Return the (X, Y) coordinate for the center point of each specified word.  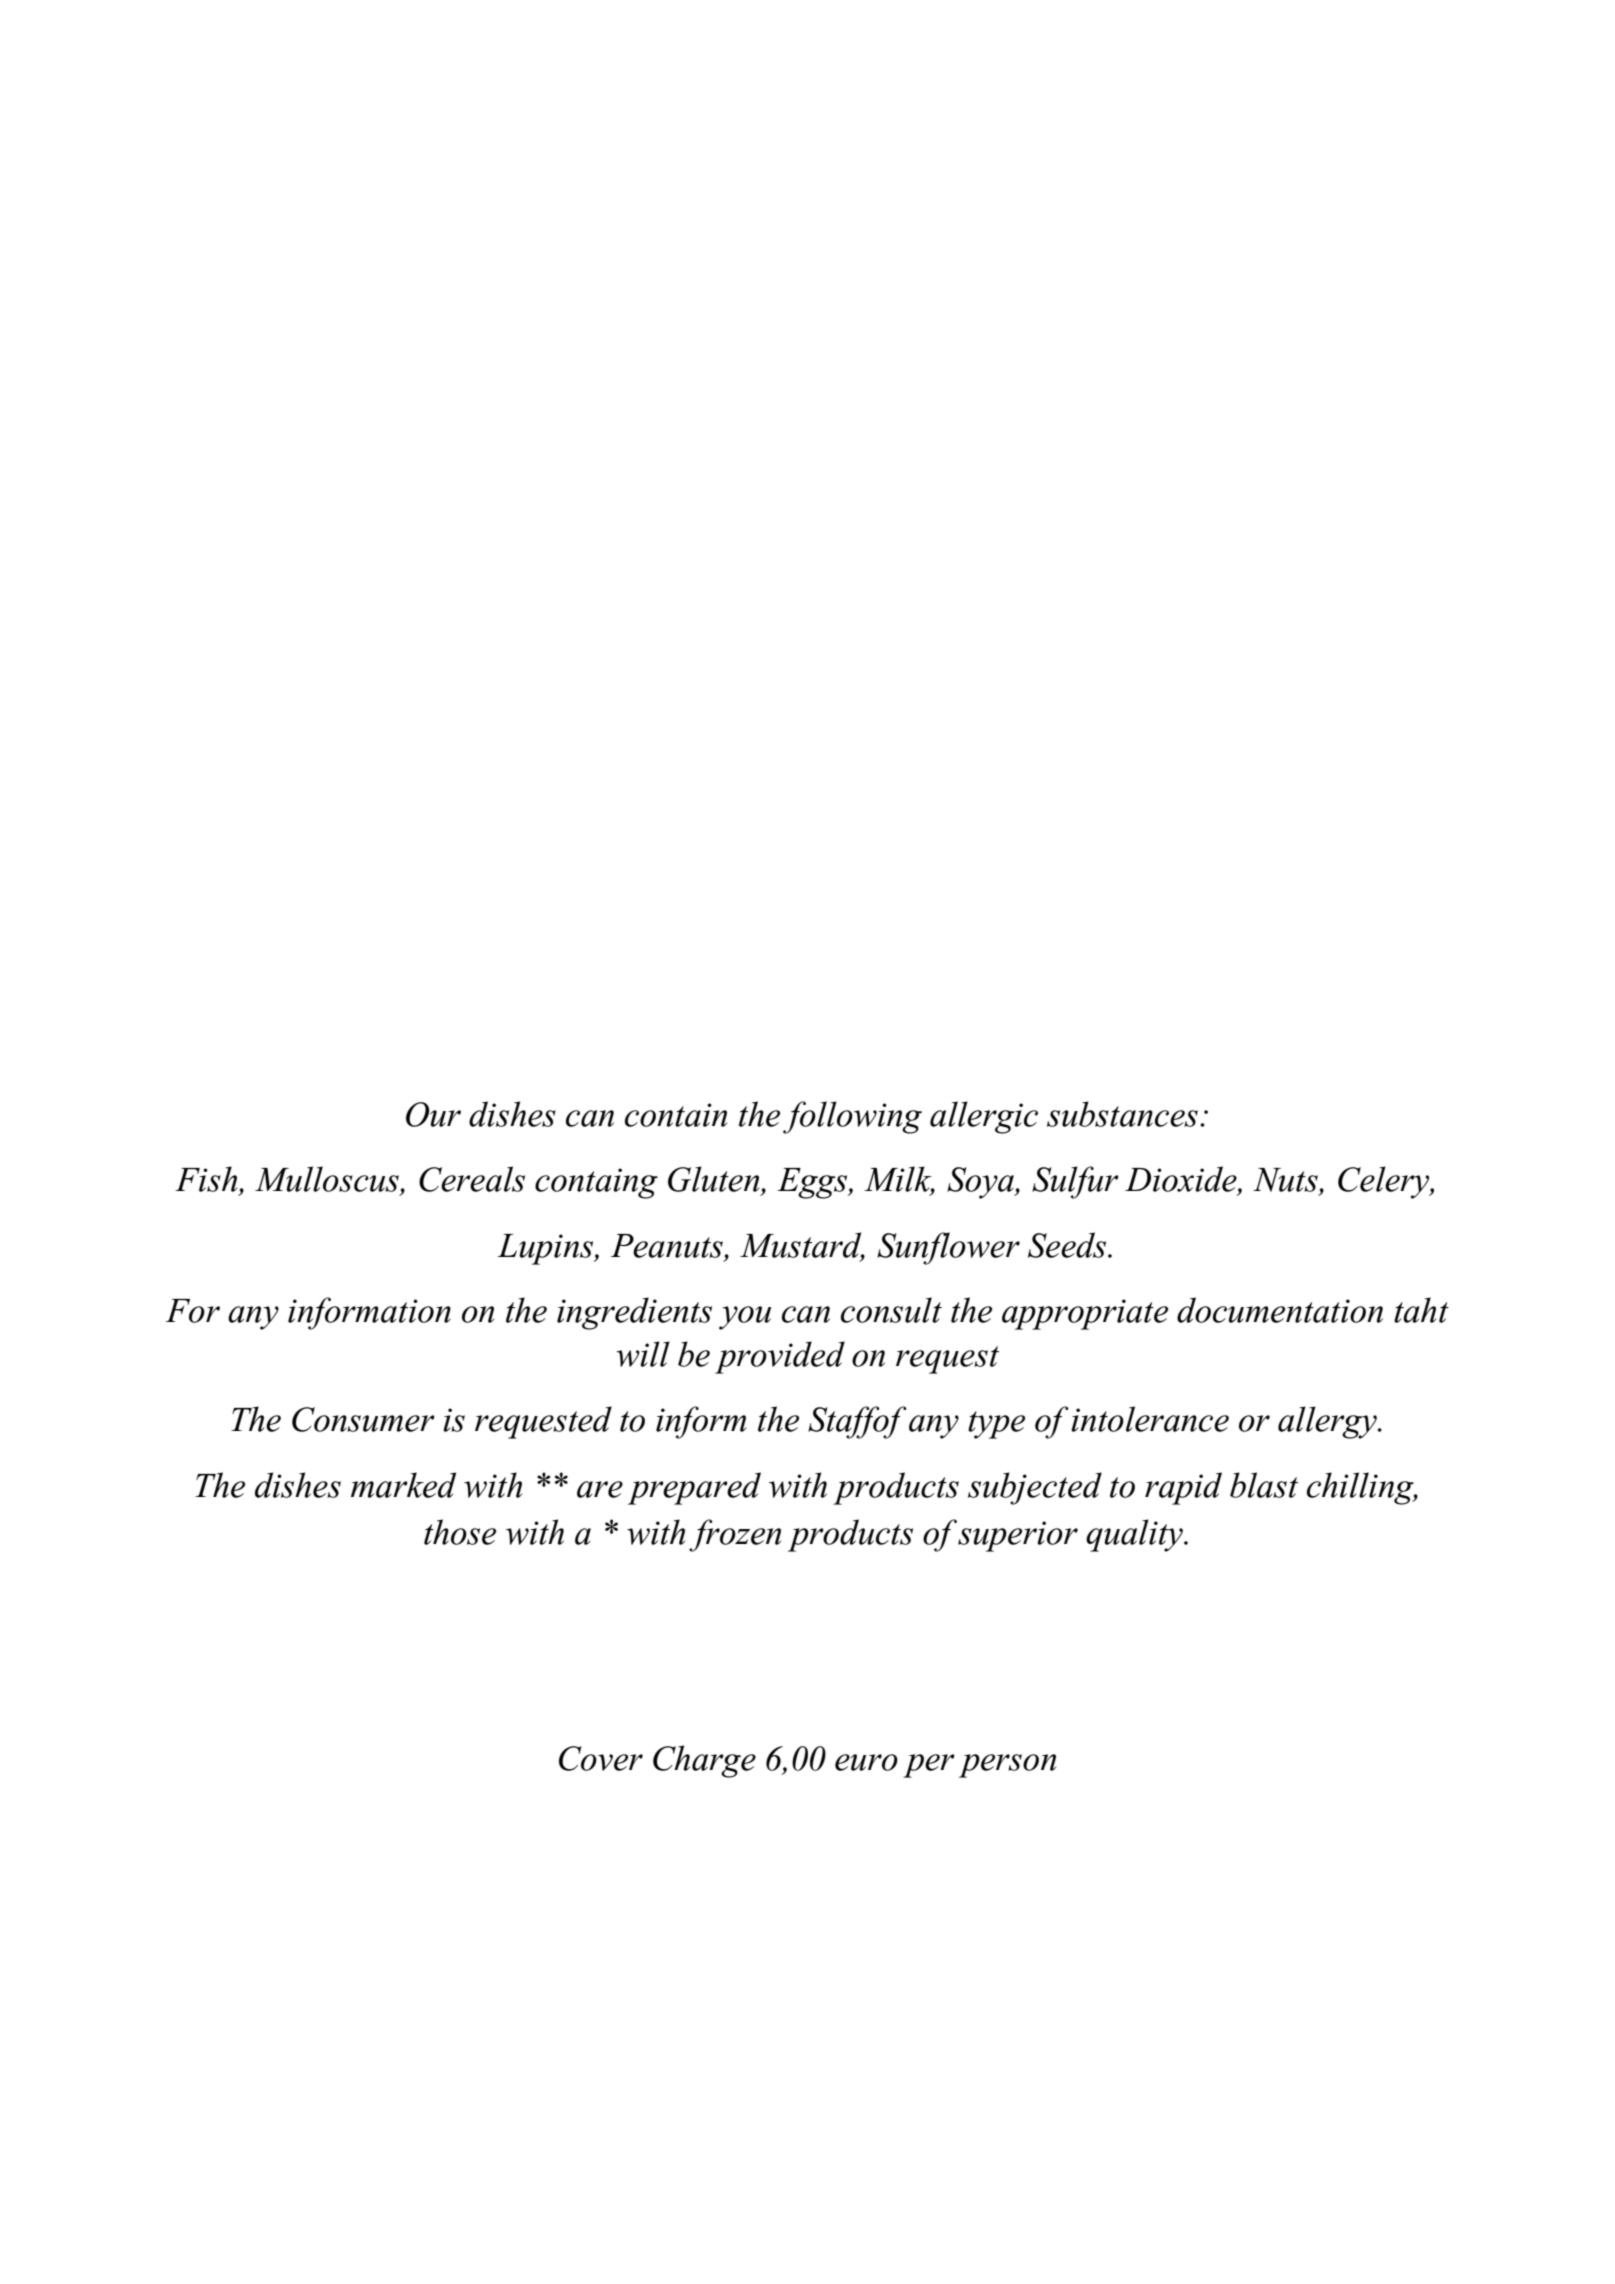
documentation (1280, 1310)
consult (891, 1310)
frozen (735, 1535)
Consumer (363, 1419)
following (852, 1117)
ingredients (634, 1313)
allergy (1328, 1422)
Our (433, 1114)
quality (1135, 1535)
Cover (601, 1758)
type (996, 1425)
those (460, 1532)
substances (1122, 1114)
